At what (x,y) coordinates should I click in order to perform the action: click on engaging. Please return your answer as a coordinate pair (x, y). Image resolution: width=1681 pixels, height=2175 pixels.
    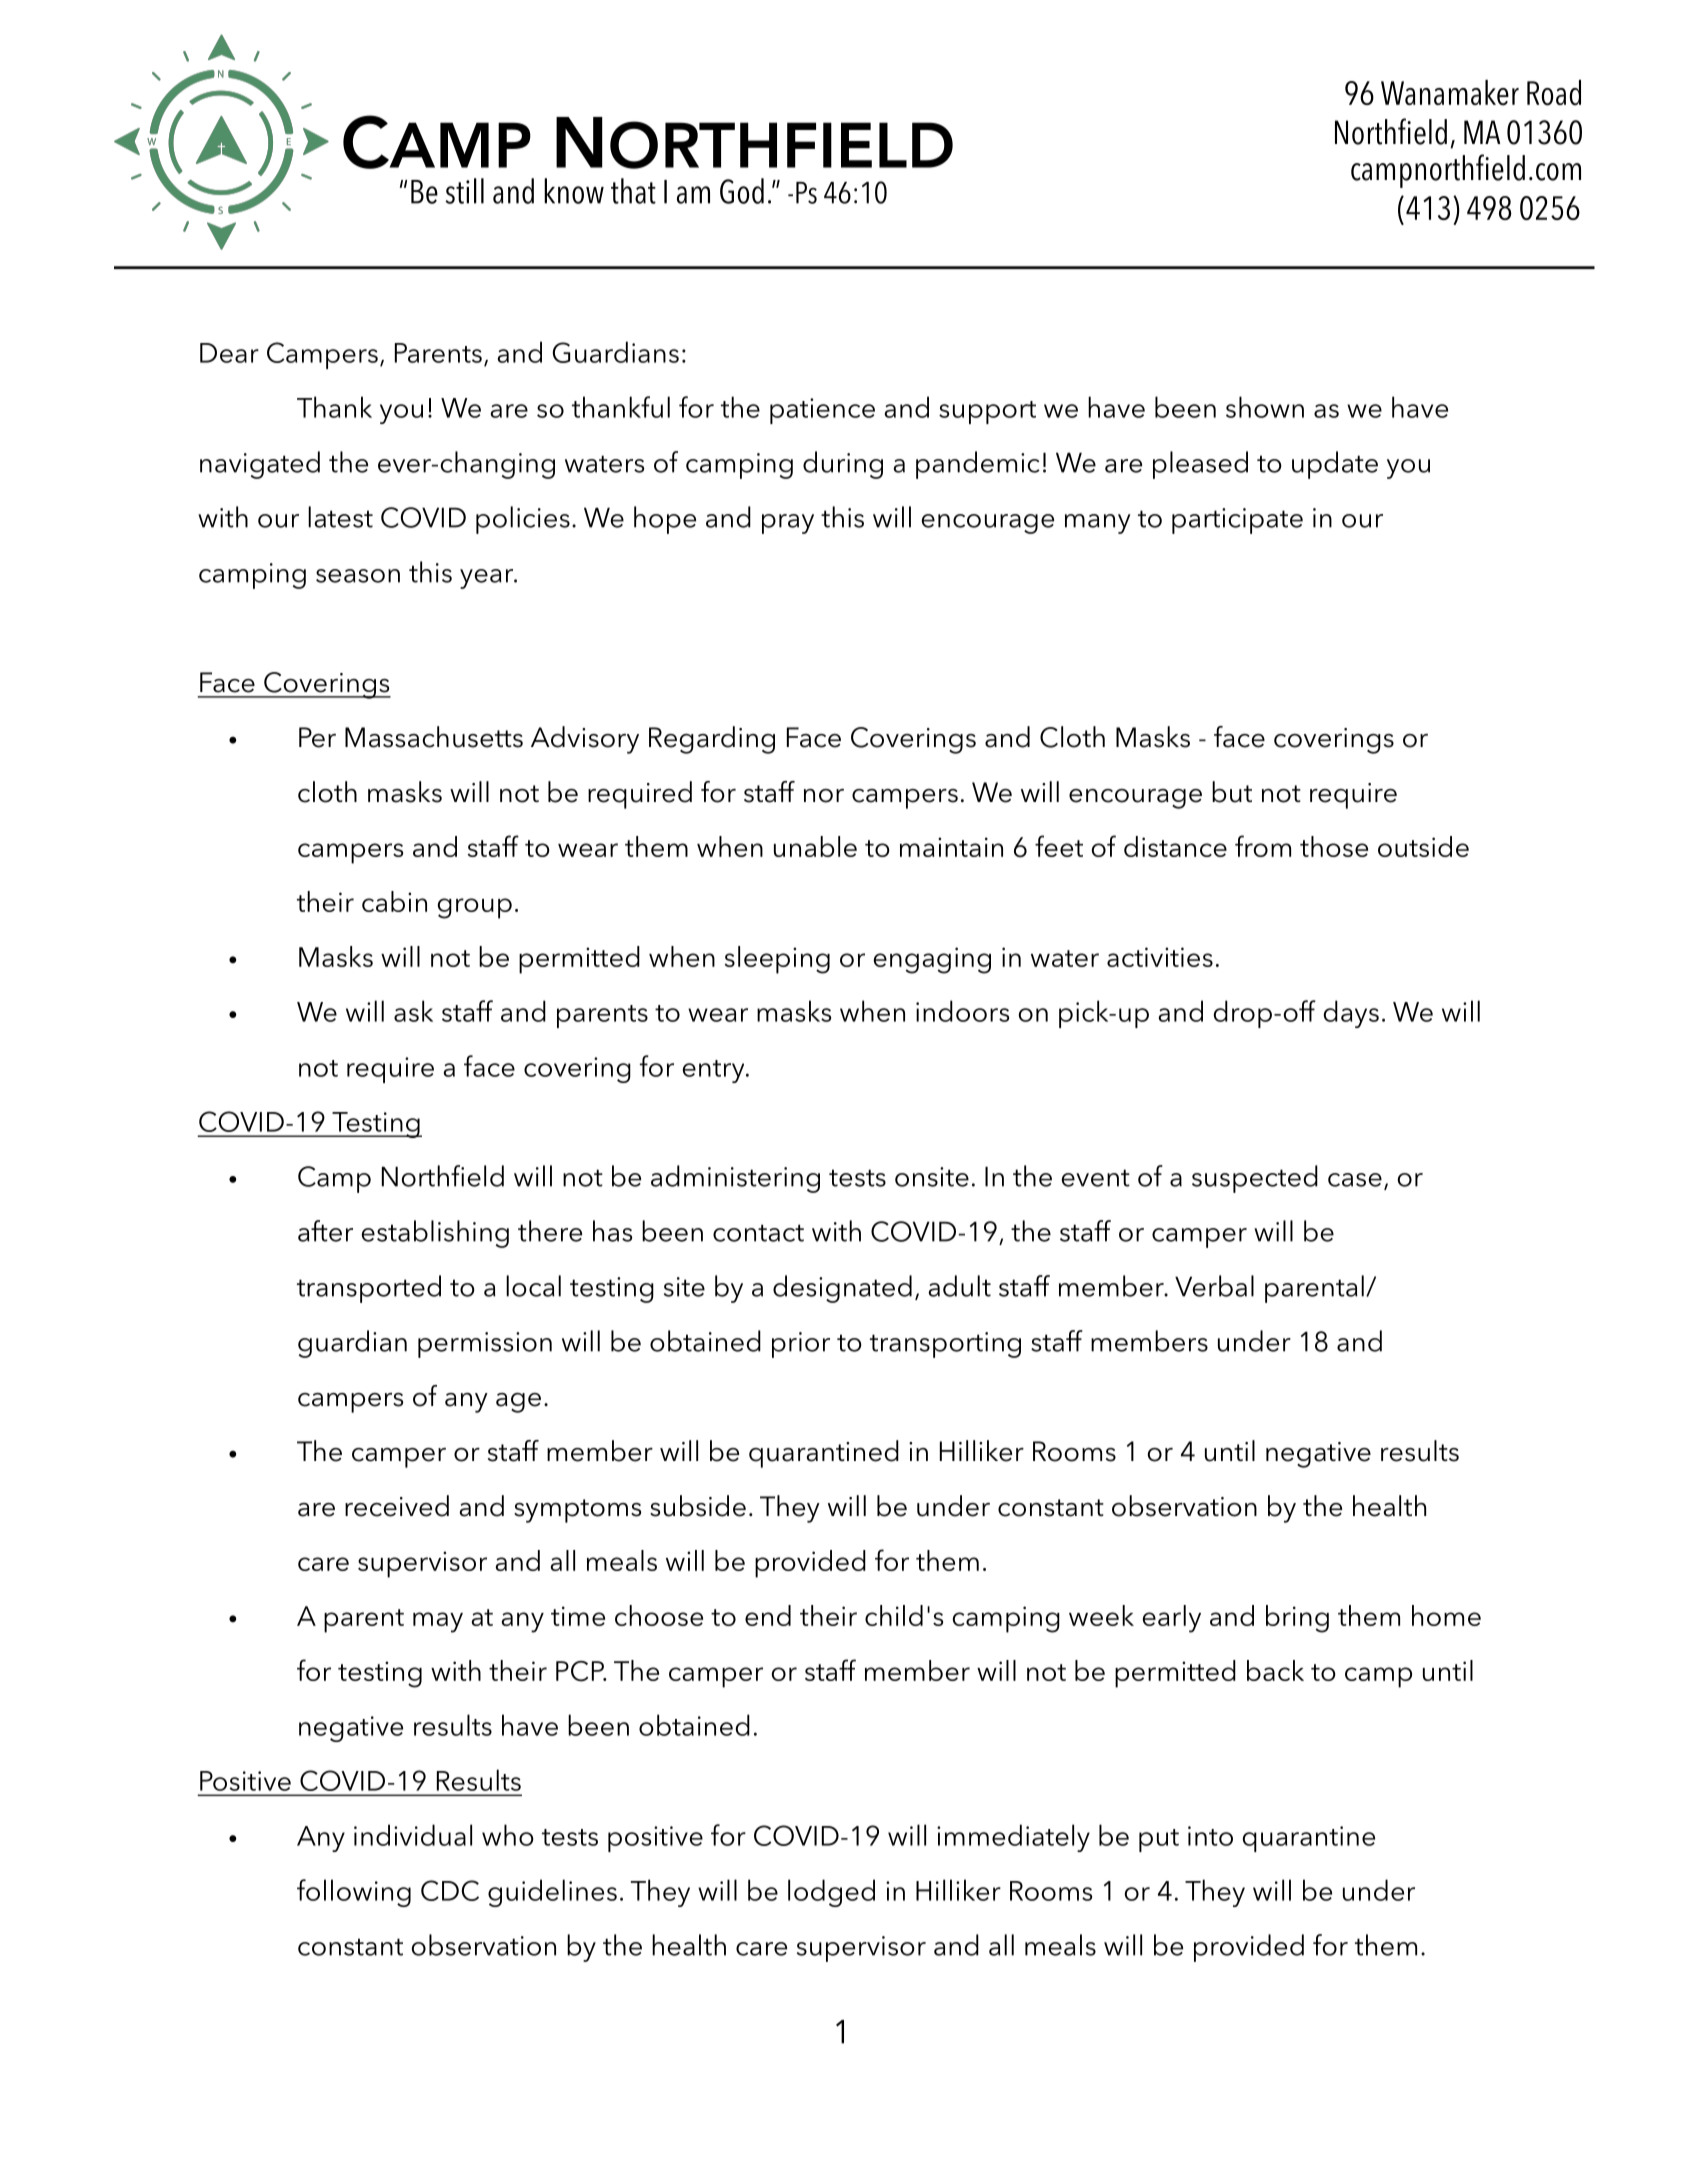
    Looking at the image, I should click on (932, 960).
